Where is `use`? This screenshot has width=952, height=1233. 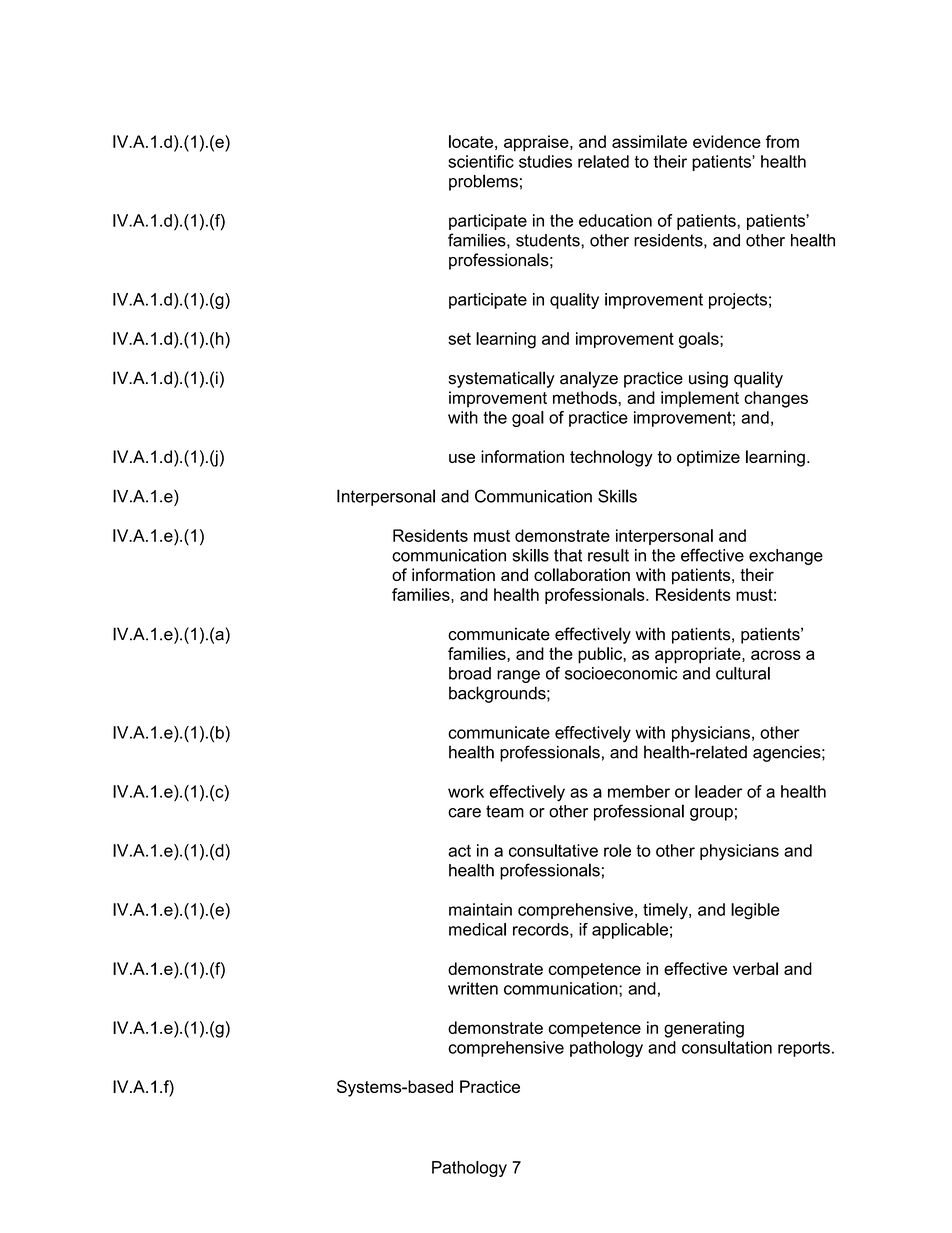 use is located at coordinates (462, 458).
